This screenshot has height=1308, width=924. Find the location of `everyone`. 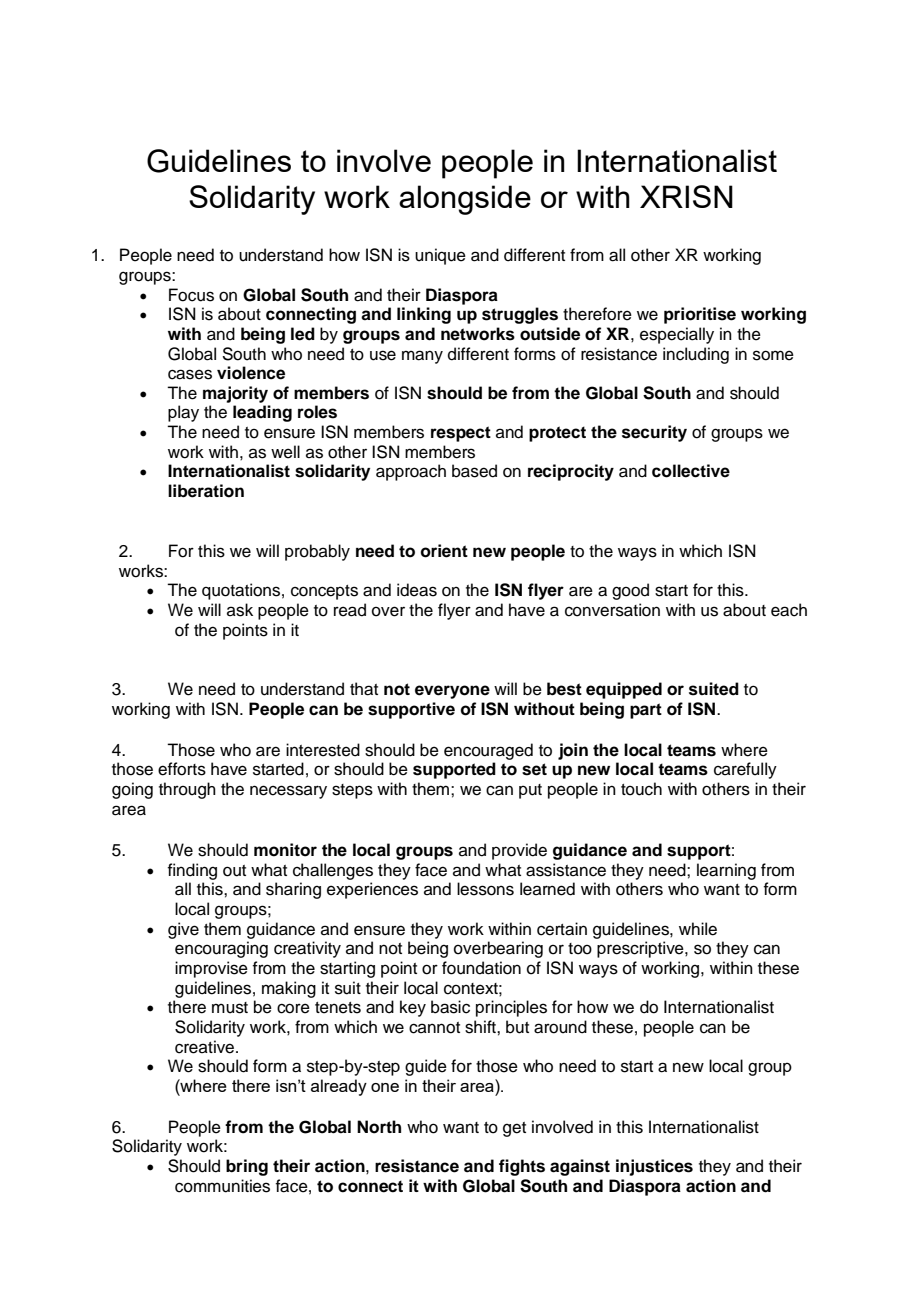

everyone is located at coordinates (452, 692).
